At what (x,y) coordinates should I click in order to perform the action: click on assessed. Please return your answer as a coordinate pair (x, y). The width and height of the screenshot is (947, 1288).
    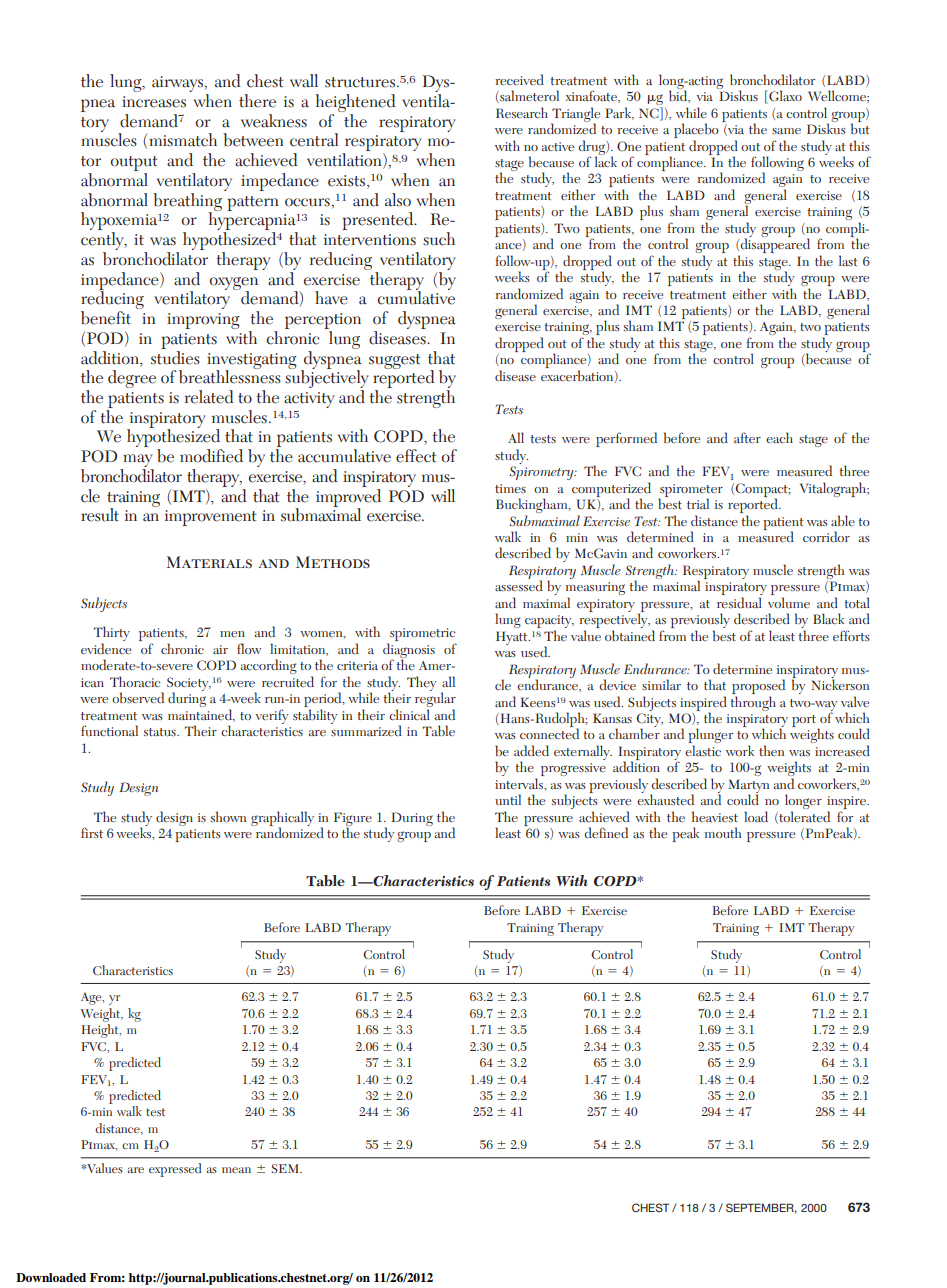
    Looking at the image, I should click on (519, 585).
